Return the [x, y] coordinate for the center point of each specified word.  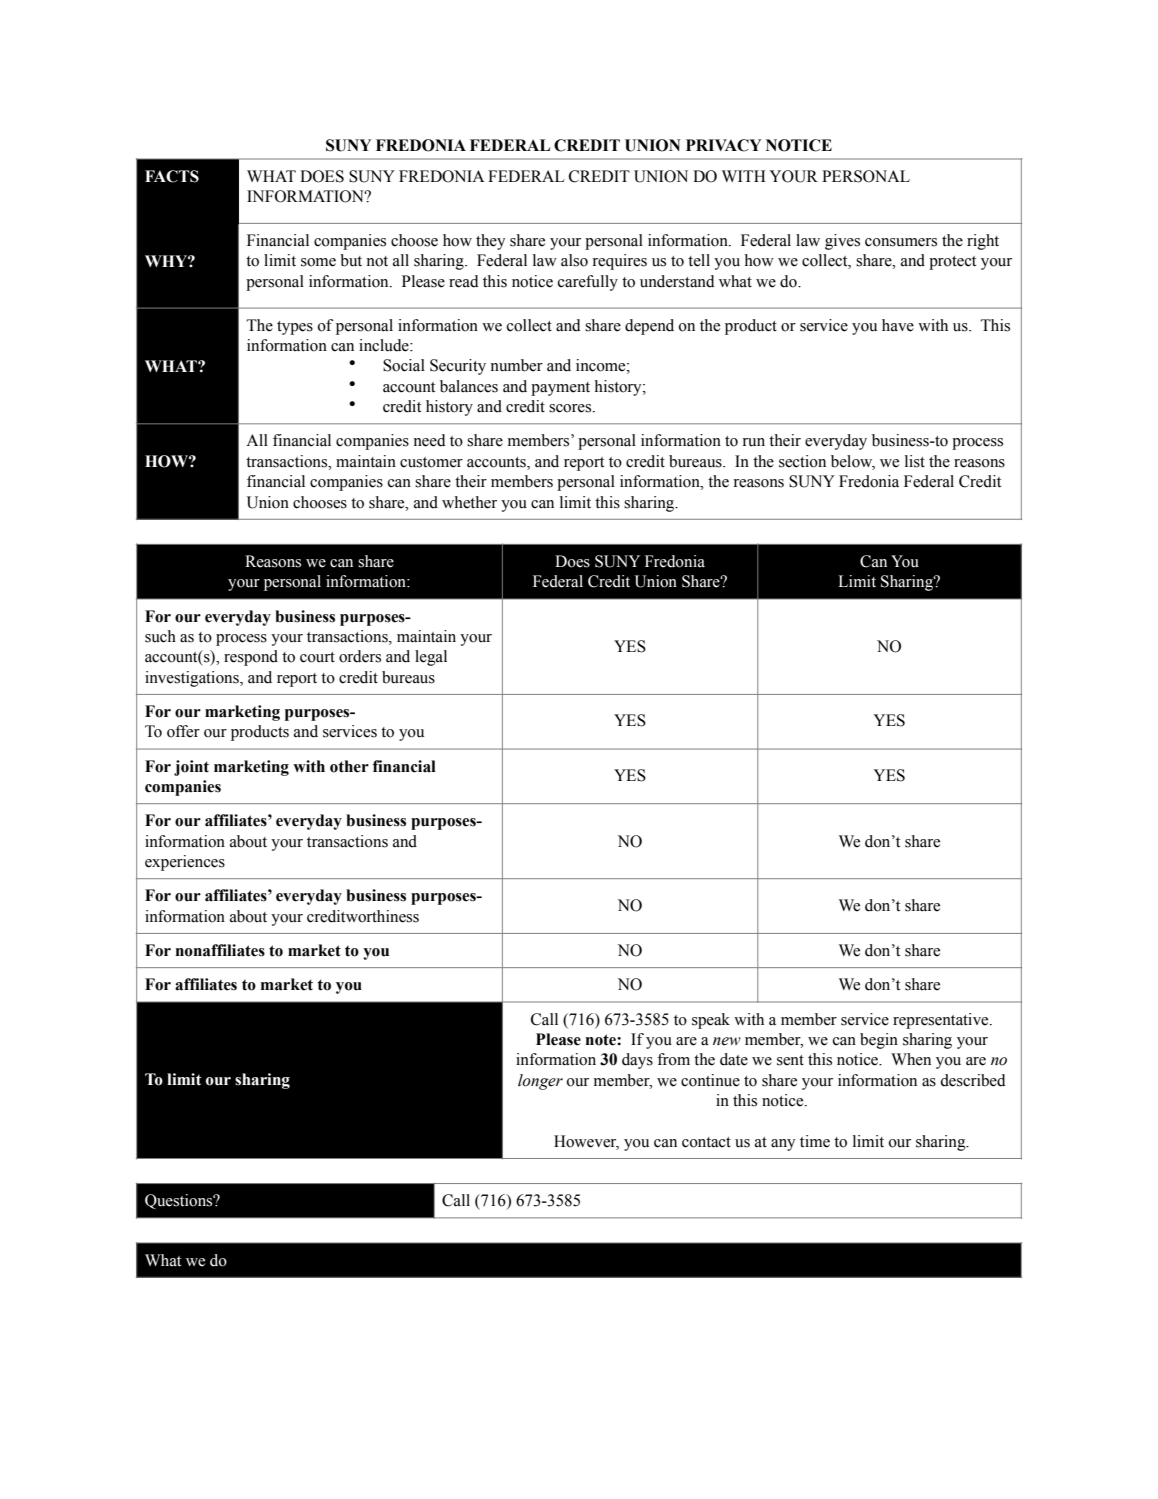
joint [191, 768]
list [915, 461]
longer [540, 1082]
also [574, 260]
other [349, 766]
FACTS [172, 176]
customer [431, 462]
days [637, 1061]
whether [469, 502]
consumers [901, 242]
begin [879, 1041]
